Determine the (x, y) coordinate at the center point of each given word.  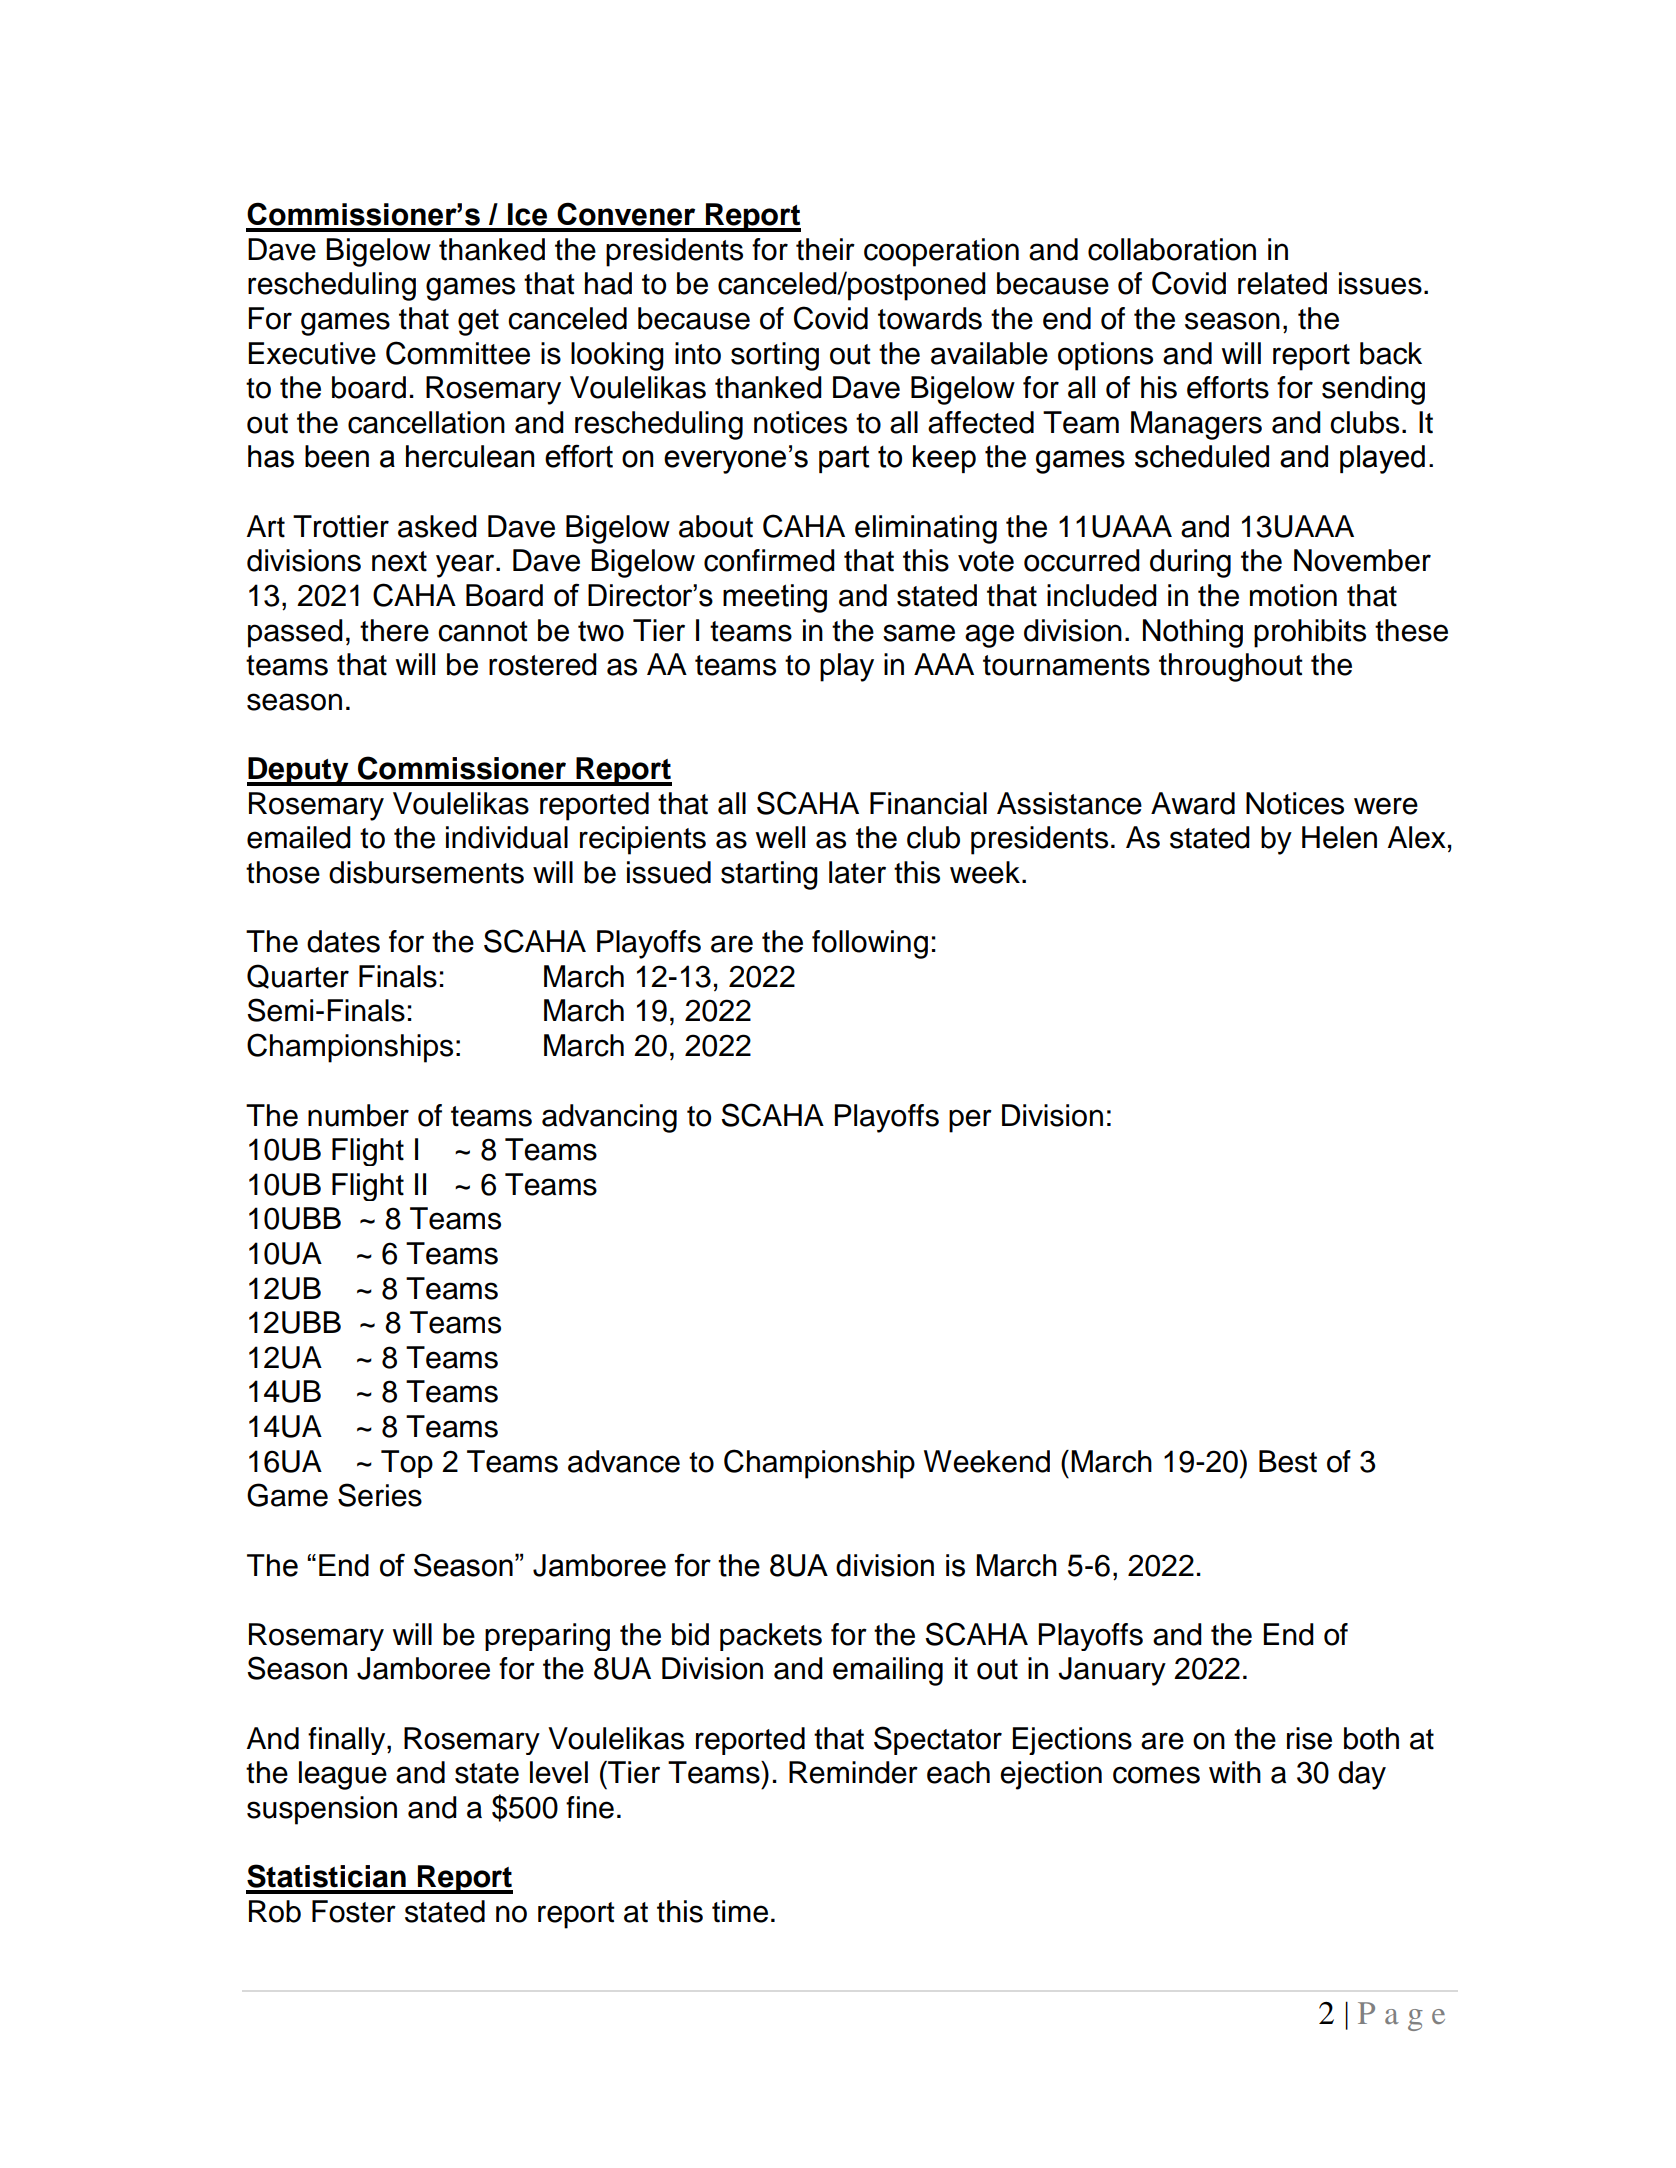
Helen (1339, 837)
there (394, 630)
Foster (354, 1911)
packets (771, 1637)
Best (1288, 1461)
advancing (609, 1118)
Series (380, 1495)
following (870, 944)
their (825, 249)
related (1282, 283)
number (358, 1115)
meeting (775, 598)
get (478, 322)
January (1112, 1671)
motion (1293, 595)
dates (343, 941)
